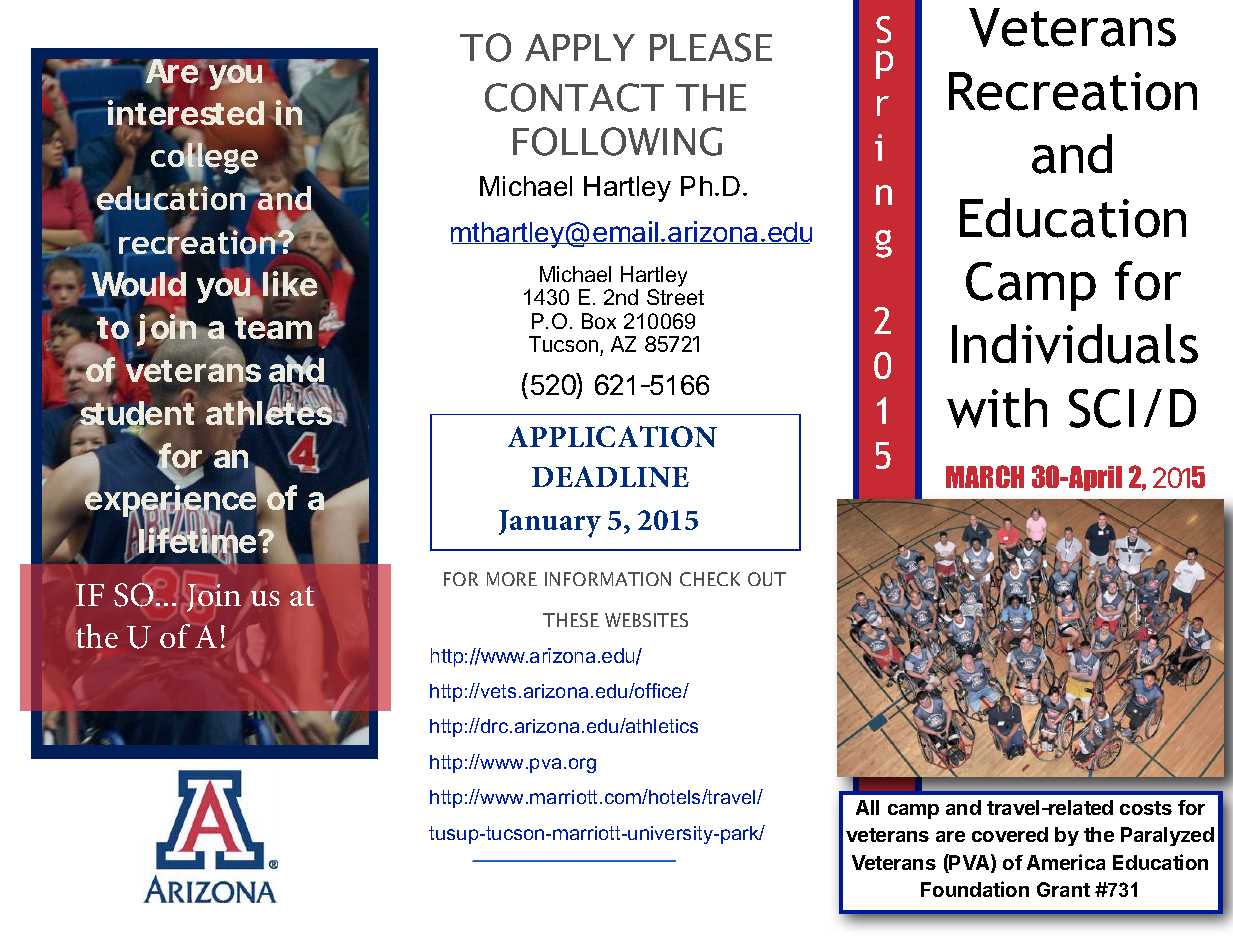  Describe the element at coordinates (867, 807) in the document. I see `All` at that location.
